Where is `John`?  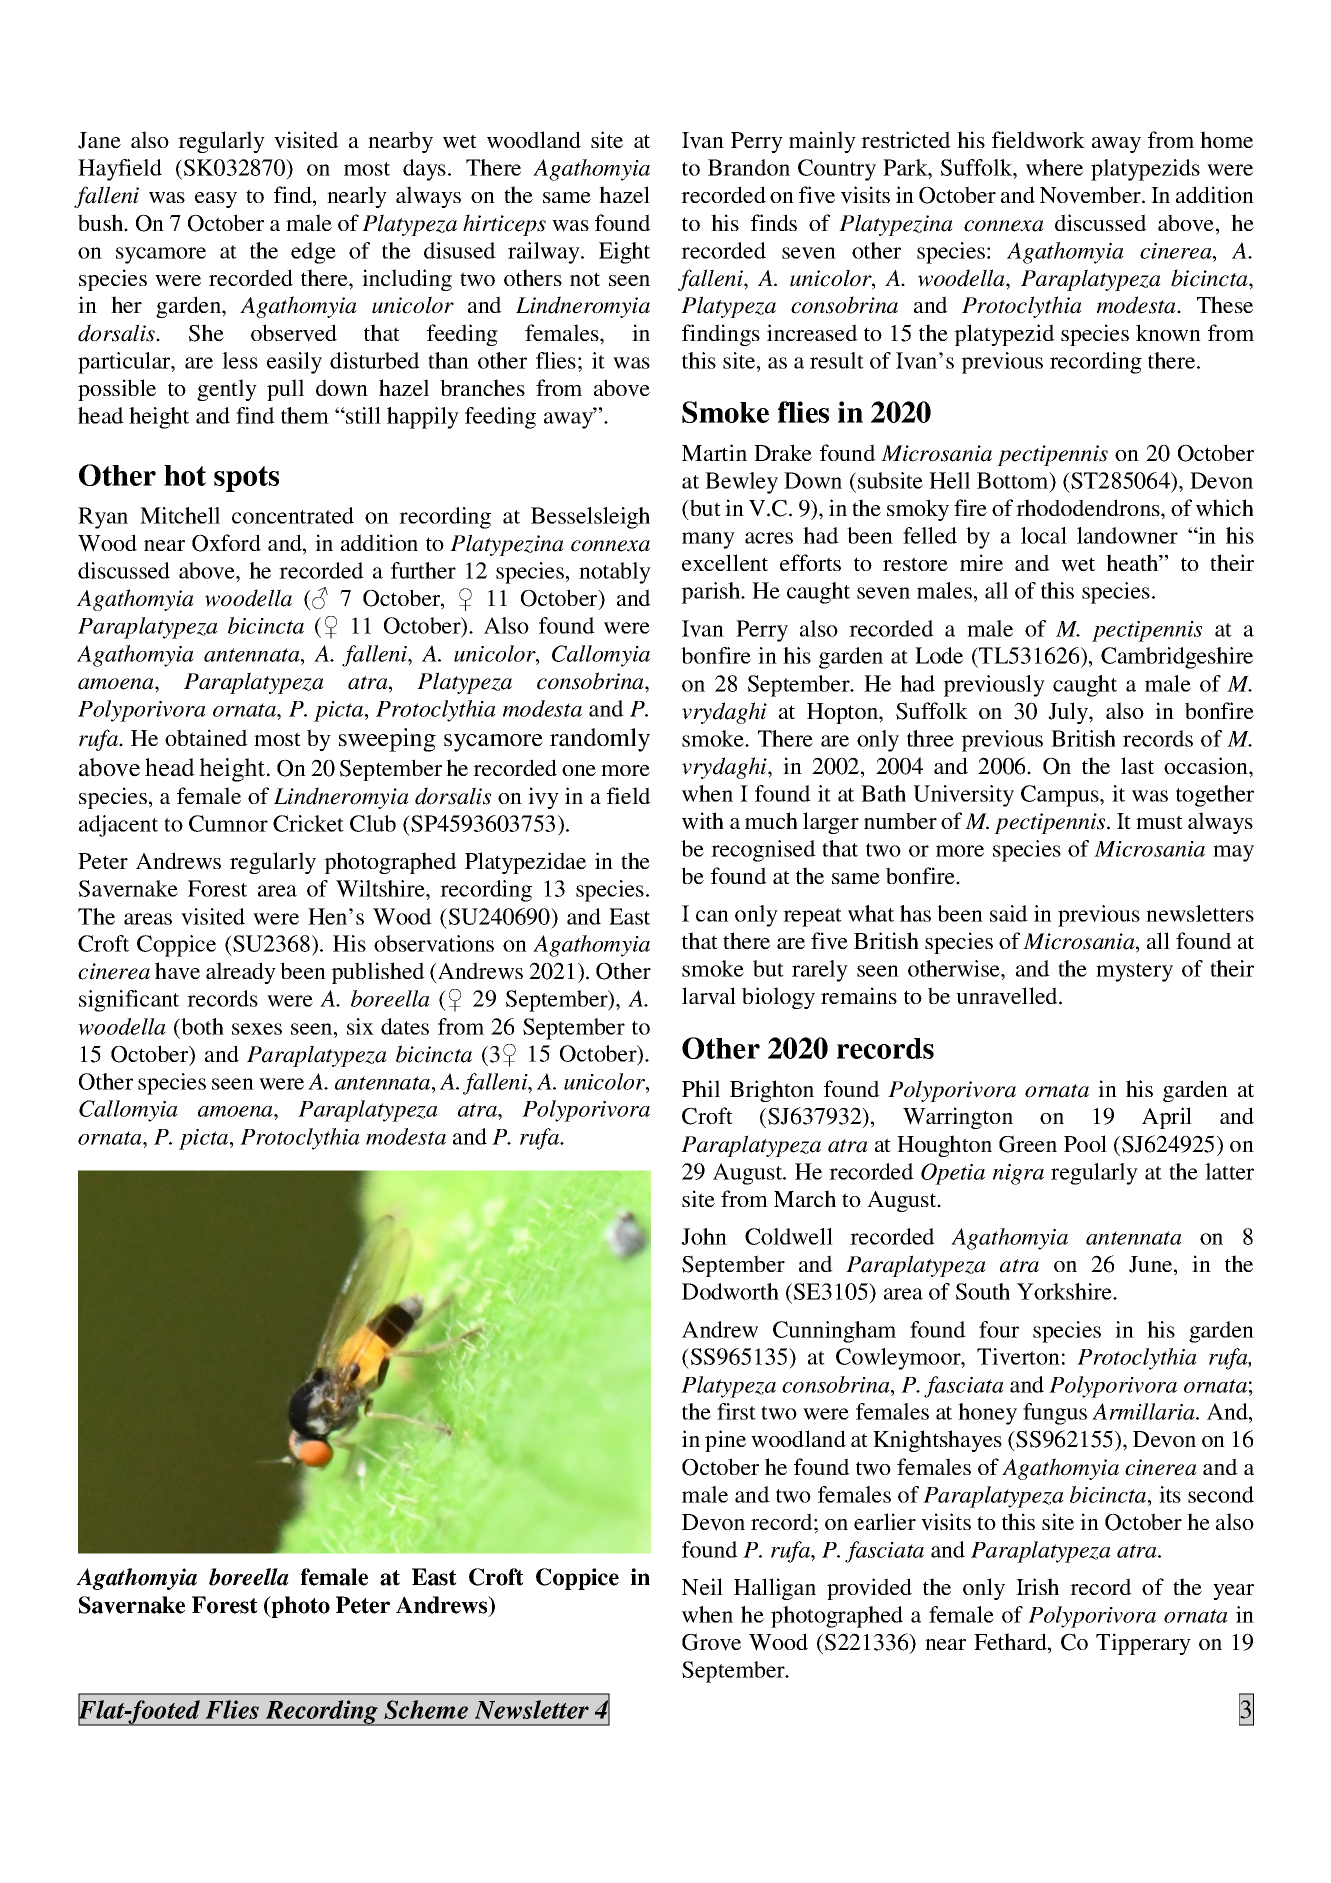
John is located at coordinates (704, 1236).
